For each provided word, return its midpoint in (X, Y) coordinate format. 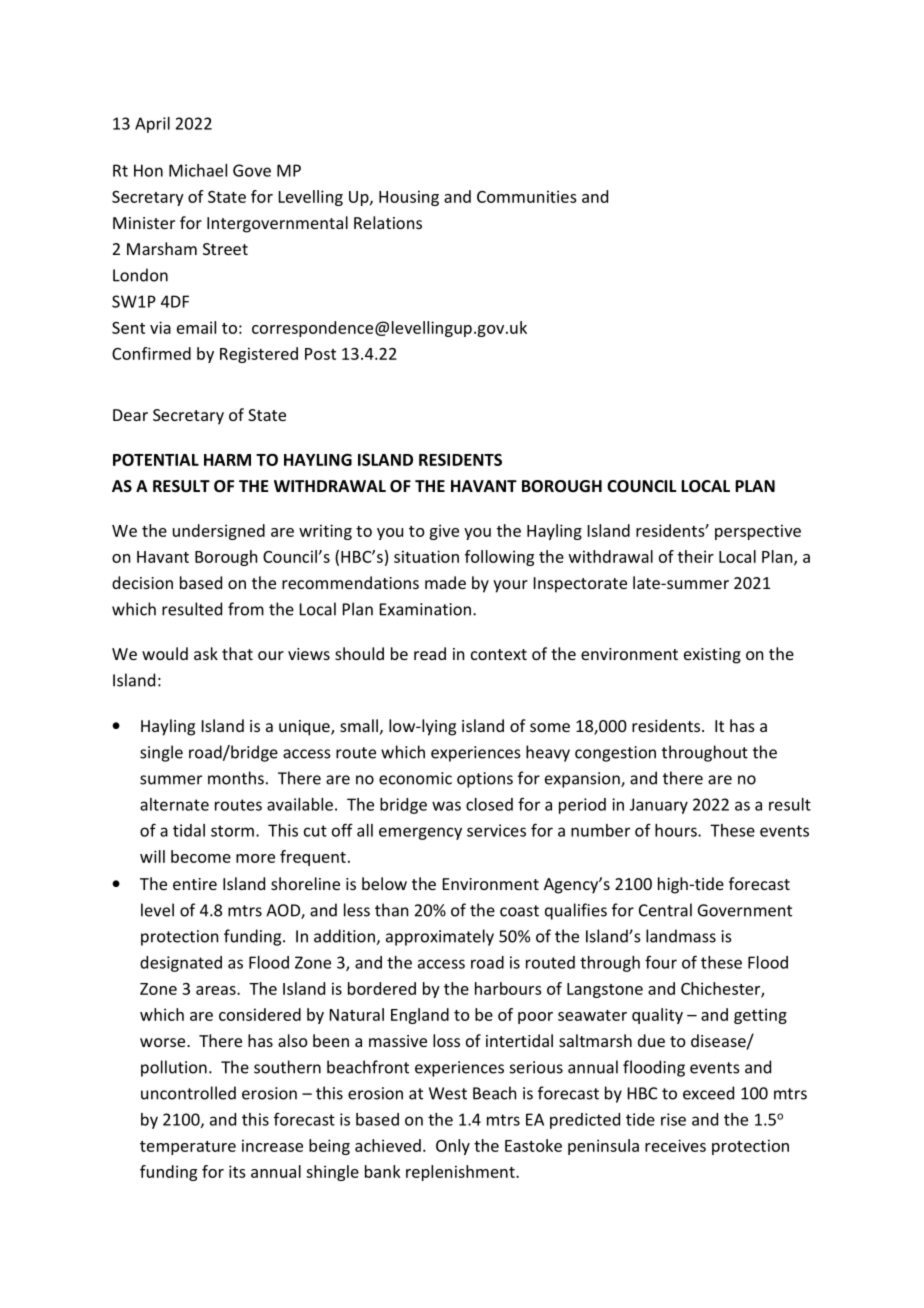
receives (675, 1145)
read (430, 653)
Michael (198, 170)
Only (453, 1147)
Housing (409, 198)
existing (712, 656)
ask (206, 653)
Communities (527, 196)
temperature (188, 1148)
